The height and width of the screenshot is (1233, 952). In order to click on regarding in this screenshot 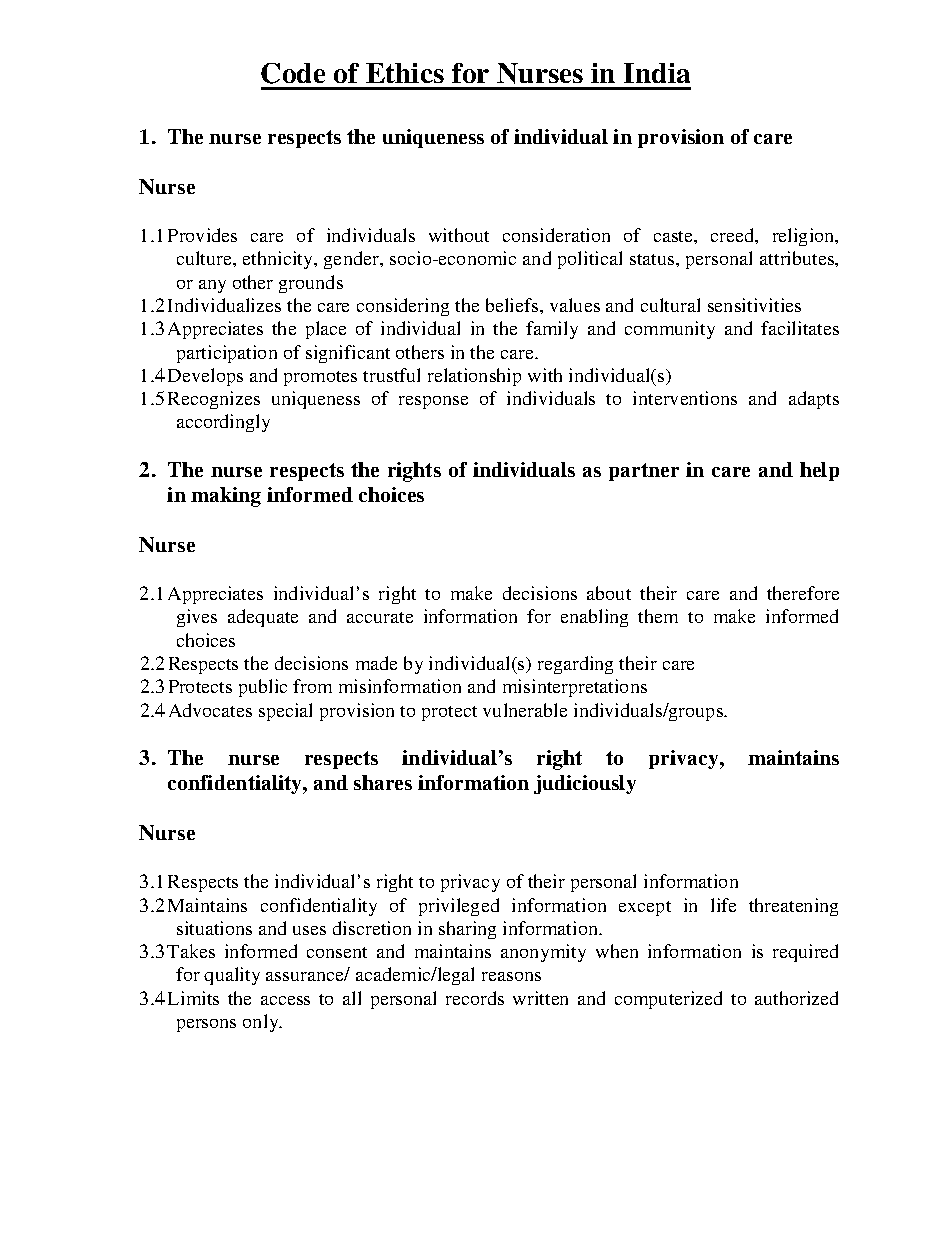, I will do `click(575, 665)`.
